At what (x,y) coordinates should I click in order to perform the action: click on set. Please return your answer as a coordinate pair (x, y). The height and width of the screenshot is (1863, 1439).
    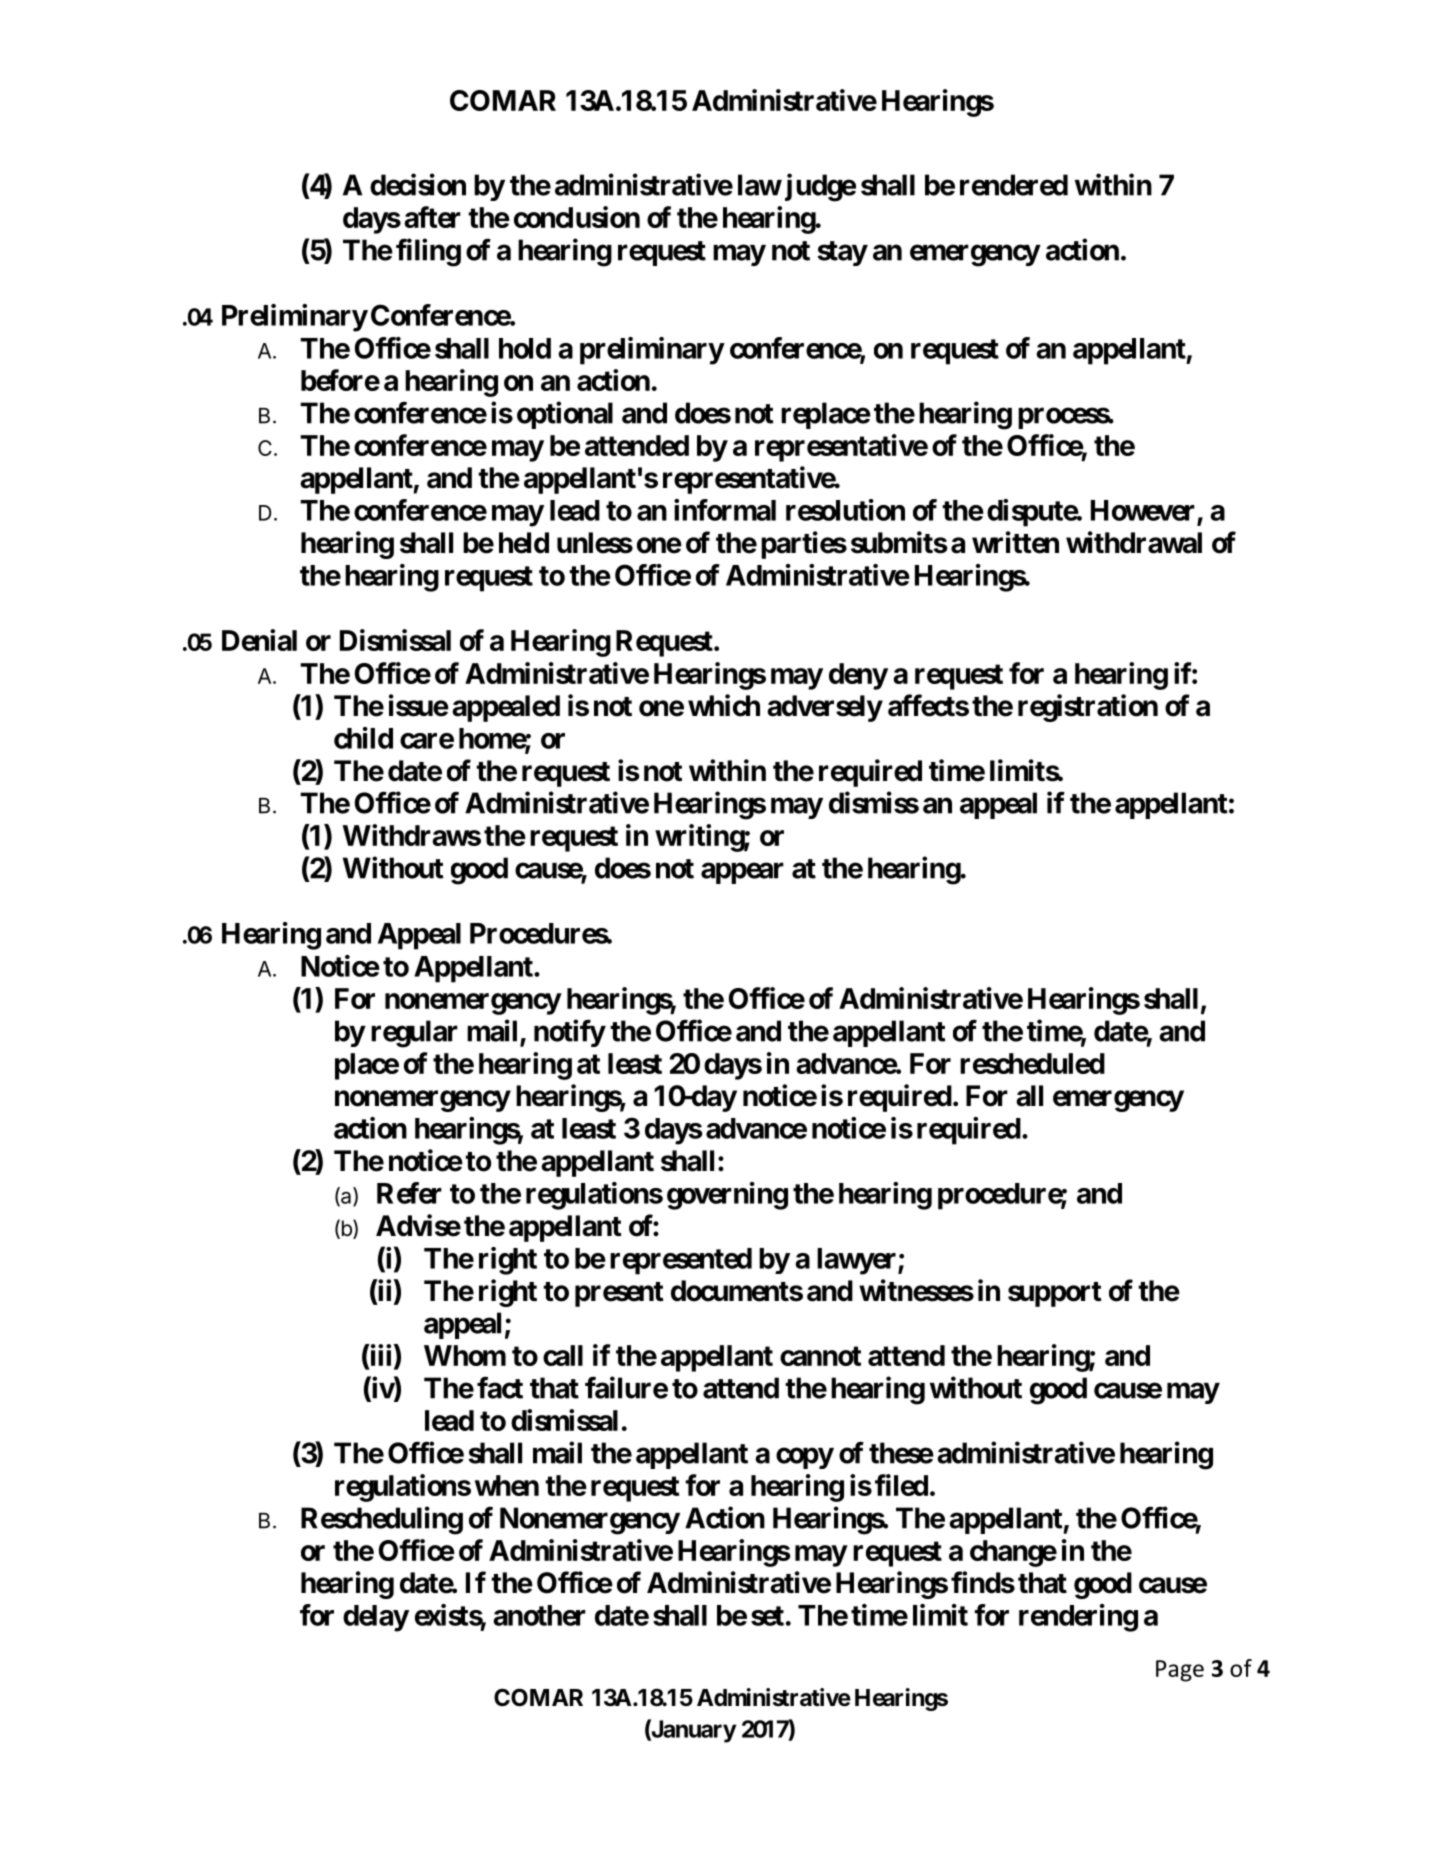
    Looking at the image, I should click on (767, 1616).
